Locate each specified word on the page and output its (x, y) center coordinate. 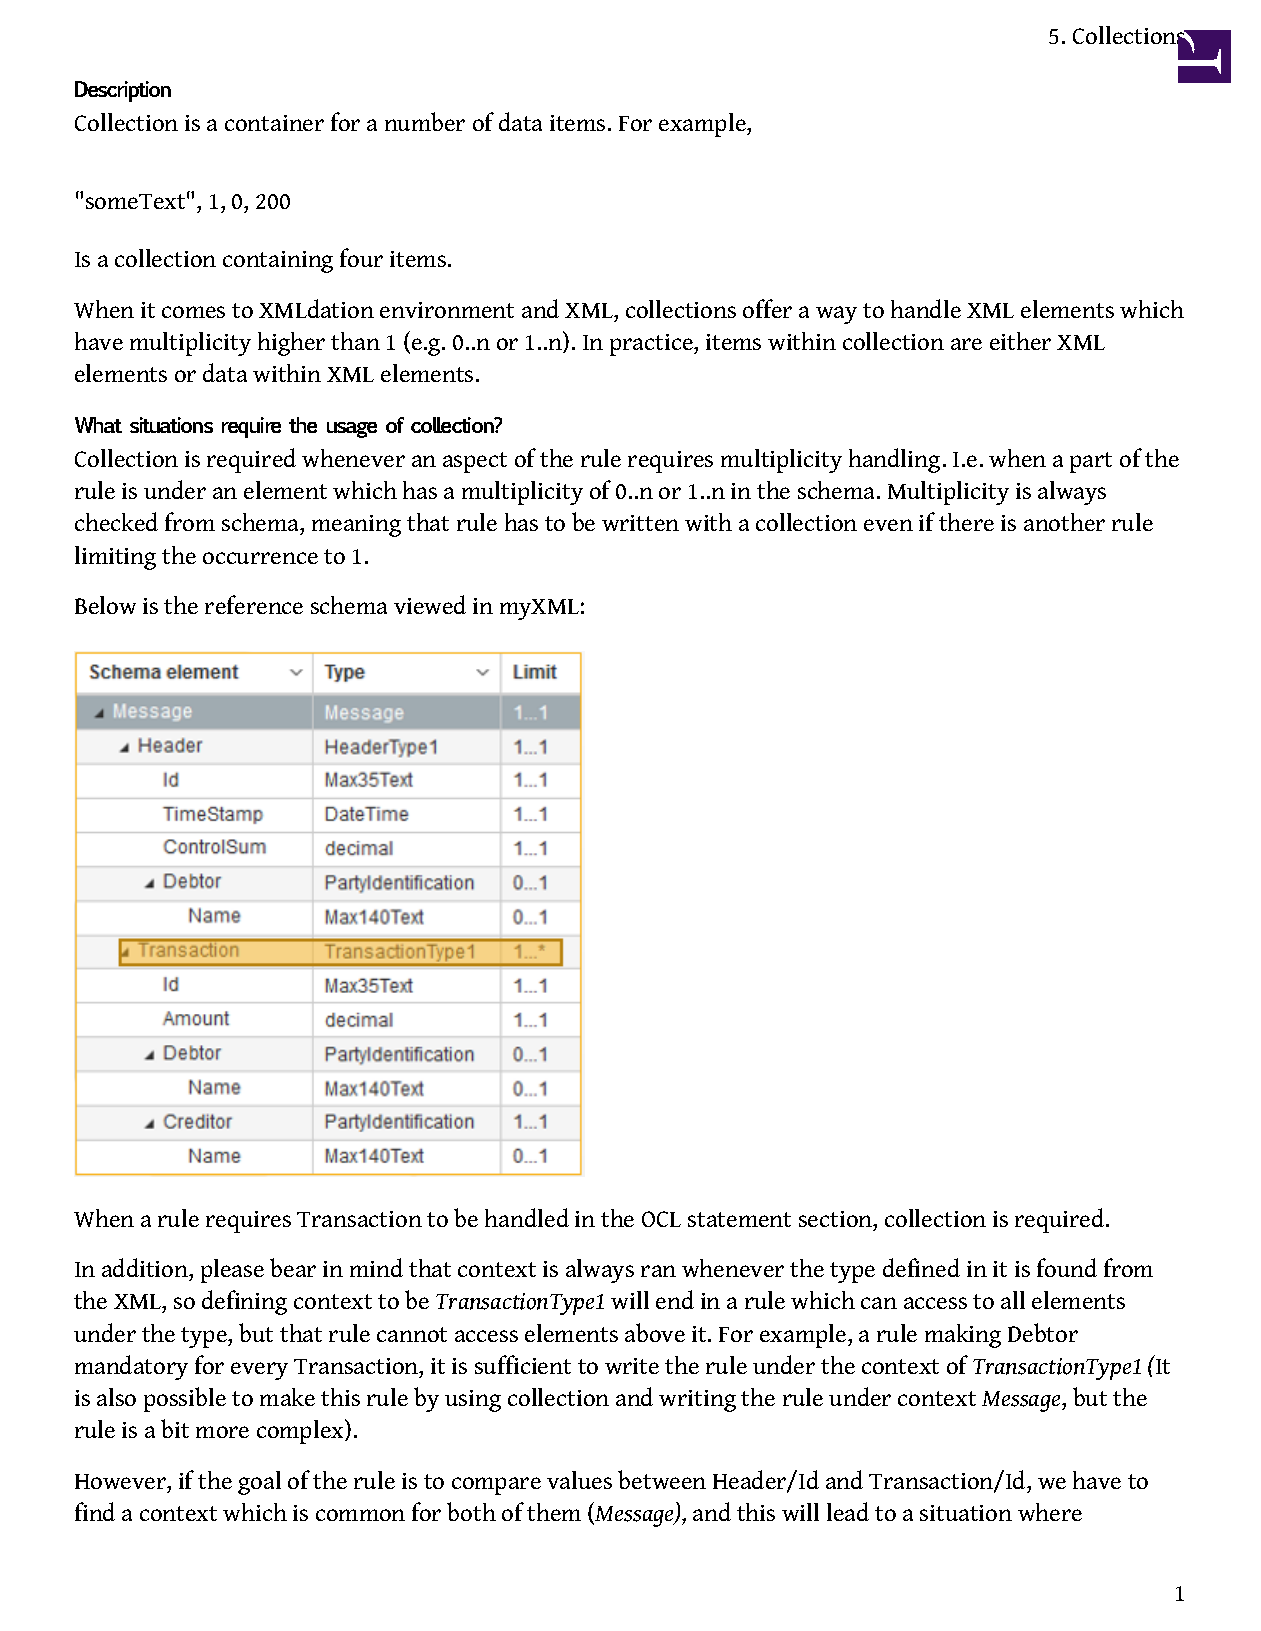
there (966, 522)
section (837, 1220)
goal (259, 1483)
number (425, 121)
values (579, 1480)
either (1020, 341)
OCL (661, 1219)
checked (116, 521)
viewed (430, 604)
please (232, 1271)
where (1050, 1512)
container (274, 123)
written (640, 523)
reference (254, 604)
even (888, 525)
